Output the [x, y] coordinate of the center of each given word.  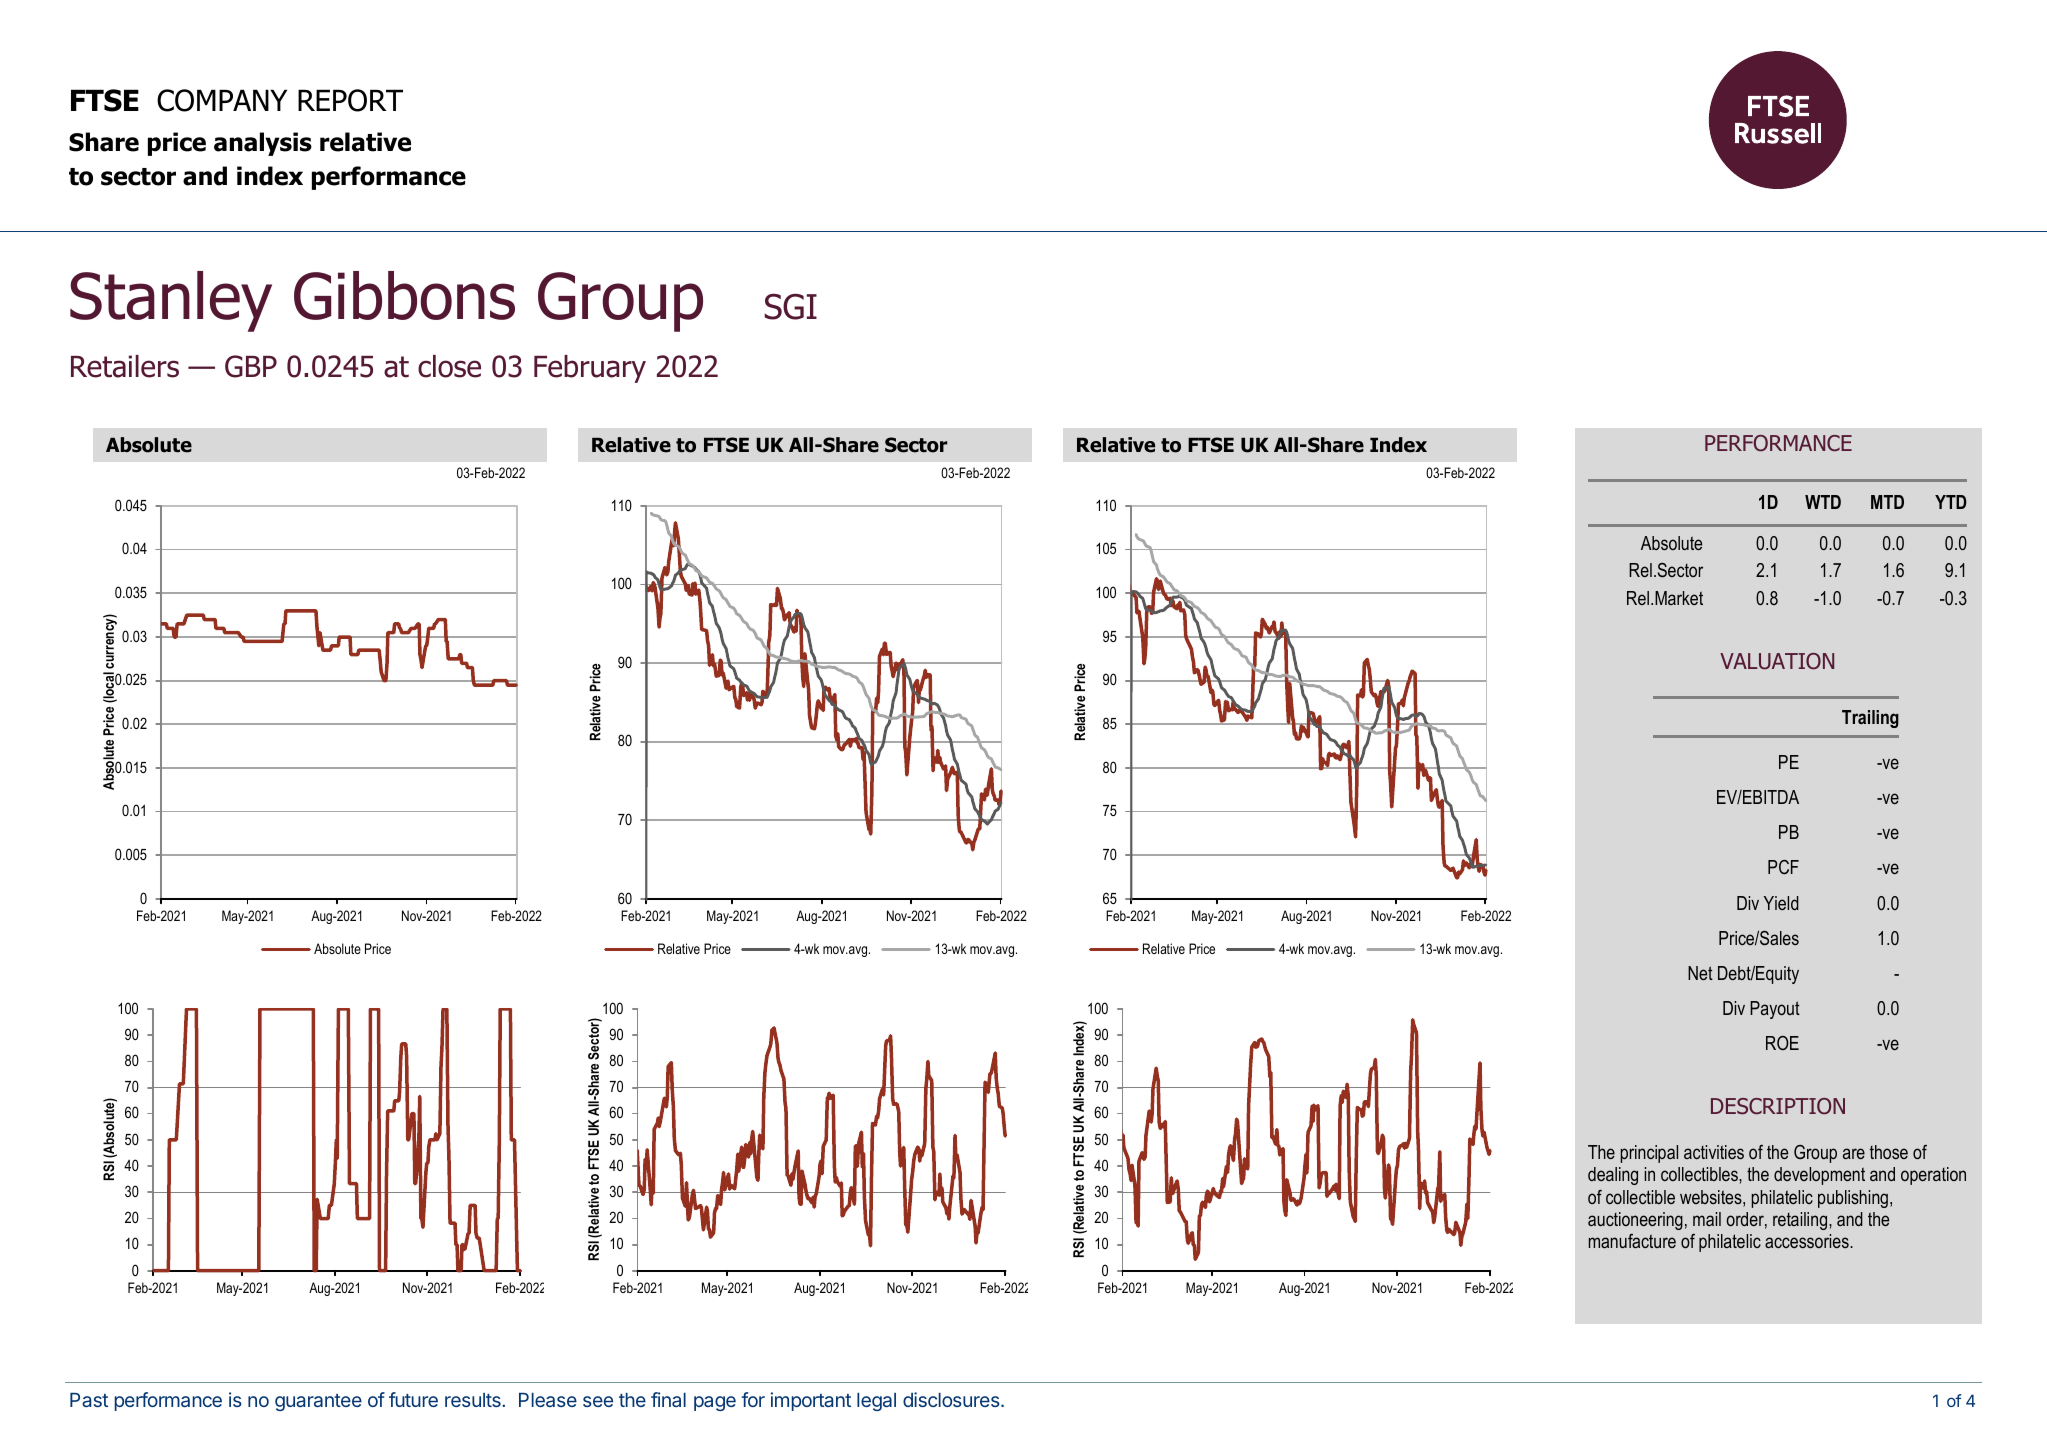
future [413, 1399]
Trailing [1870, 719]
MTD [1887, 502]
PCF [1783, 867]
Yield [1781, 903]
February [590, 369]
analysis [263, 144]
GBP [251, 366]
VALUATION [1777, 661]
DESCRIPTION [1778, 1106]
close [449, 366]
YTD [1951, 502]
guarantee [318, 1402]
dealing [1613, 1176]
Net [1700, 973]
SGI [791, 306]
